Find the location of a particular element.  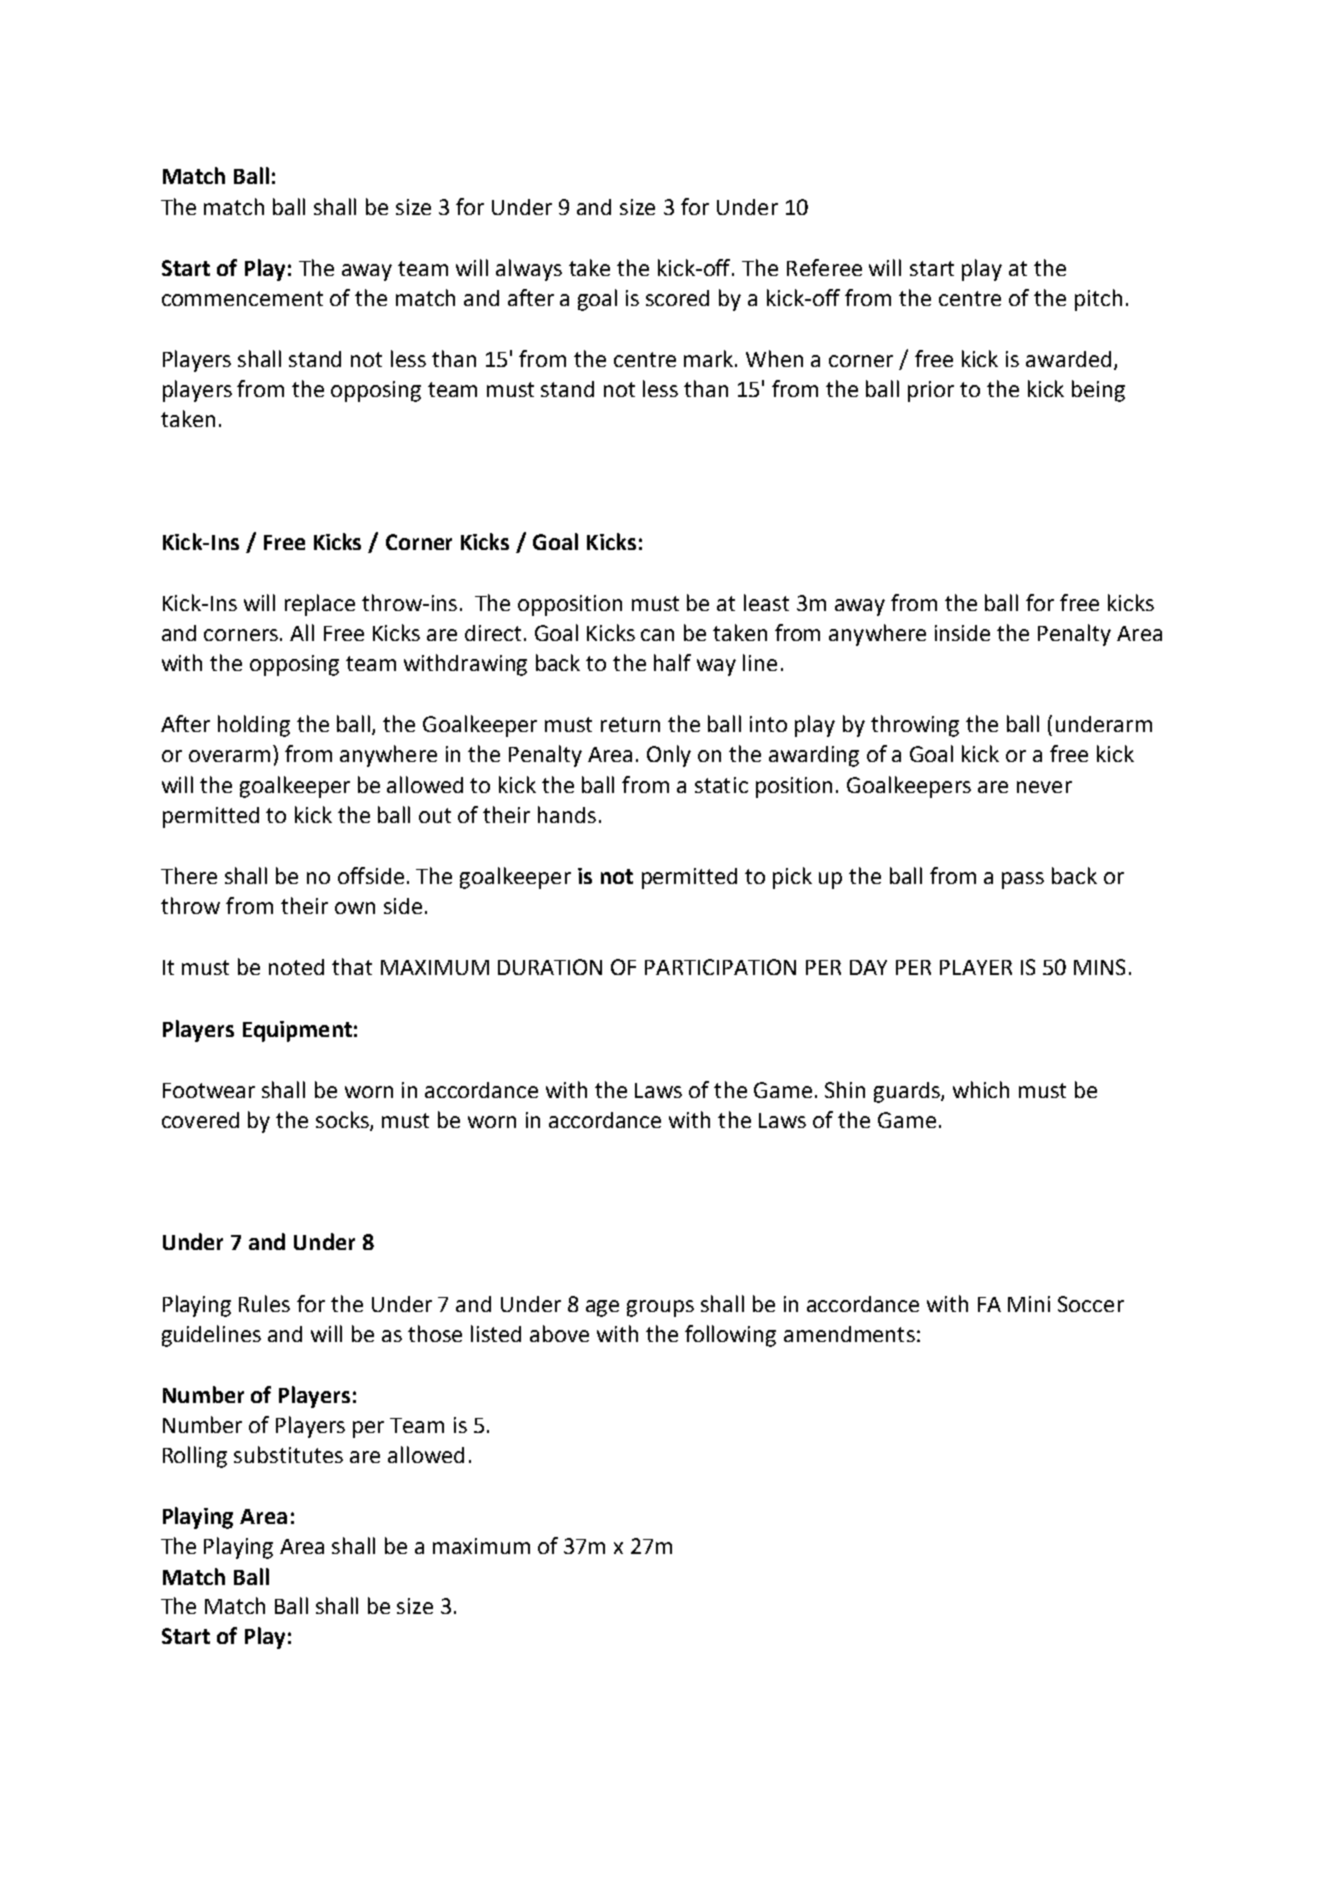

pitch is located at coordinates (1098, 300).
